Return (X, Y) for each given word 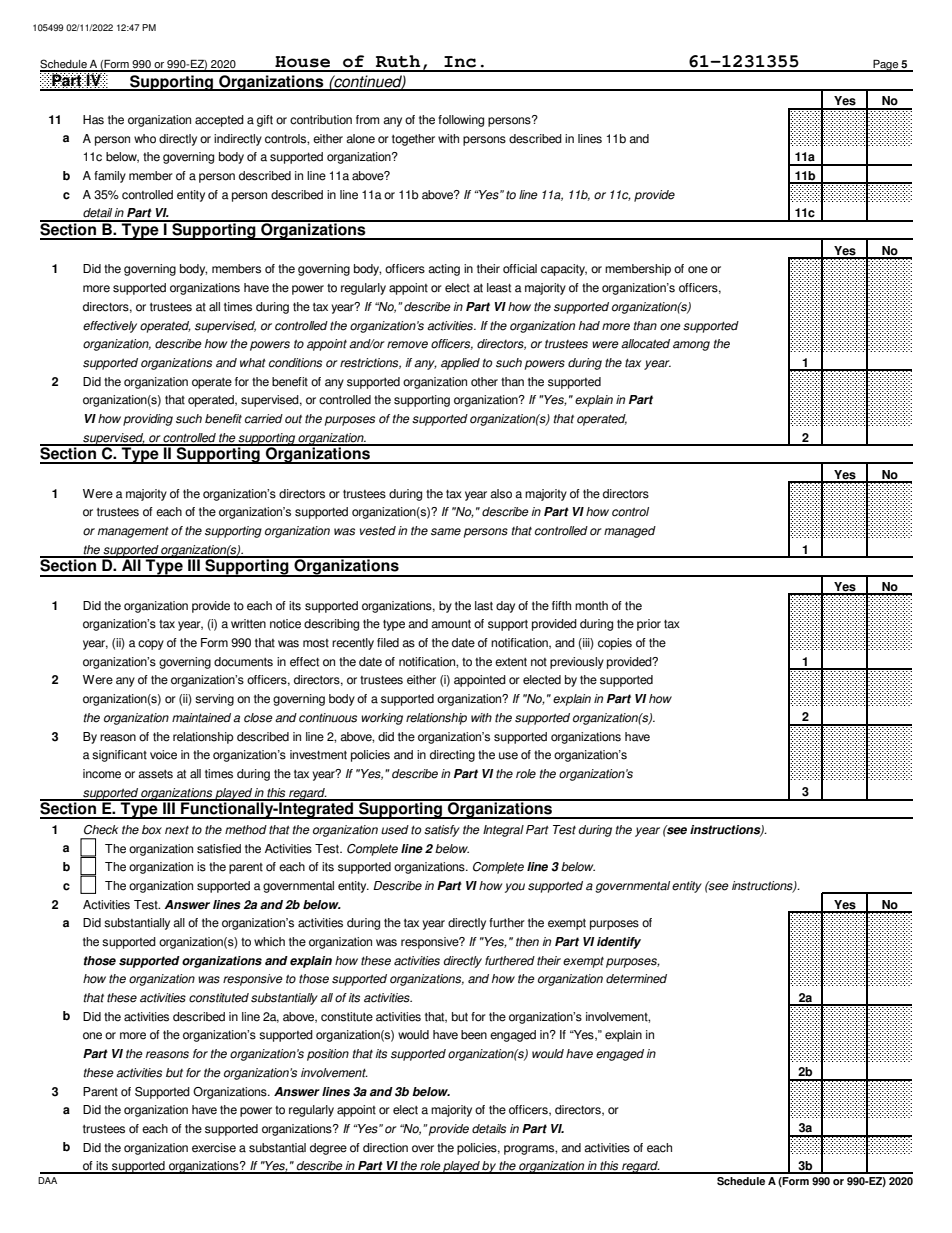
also (501, 494)
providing (148, 420)
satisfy (442, 831)
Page (886, 65)
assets (155, 774)
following (461, 121)
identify (619, 943)
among (691, 346)
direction (385, 1148)
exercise (214, 1148)
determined (636, 979)
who (145, 139)
